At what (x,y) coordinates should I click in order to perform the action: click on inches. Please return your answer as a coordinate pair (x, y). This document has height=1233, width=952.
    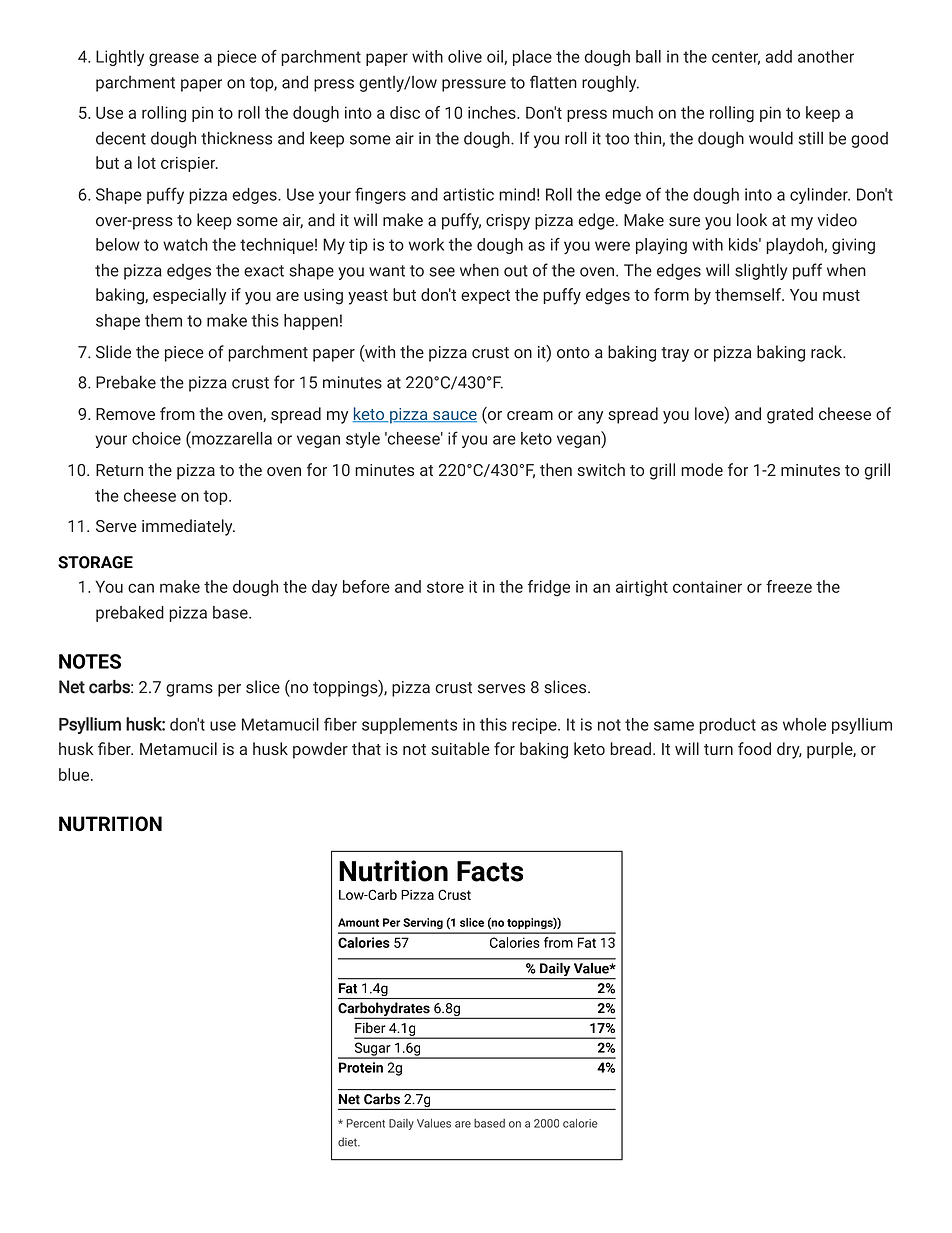
    Looking at the image, I should click on (493, 112).
